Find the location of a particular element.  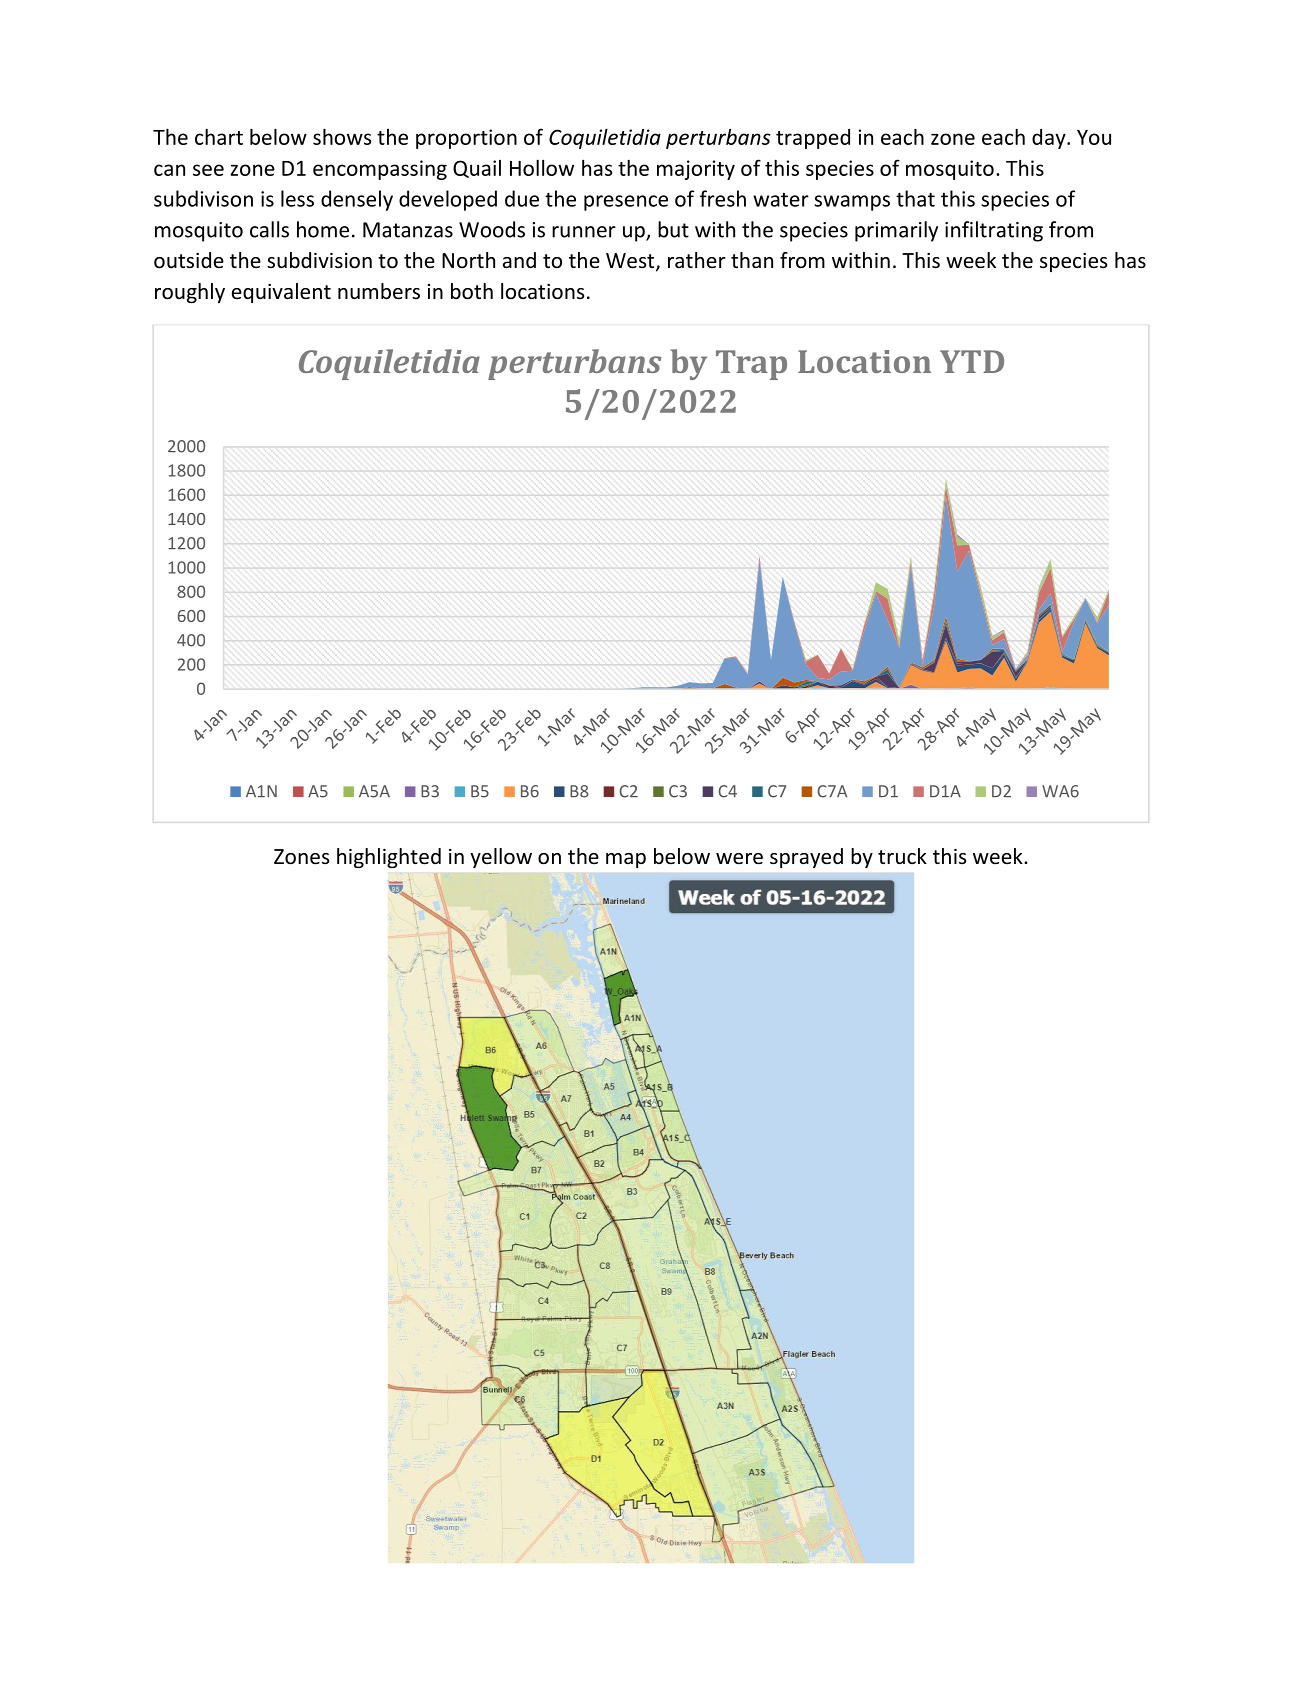

see is located at coordinates (208, 170).
